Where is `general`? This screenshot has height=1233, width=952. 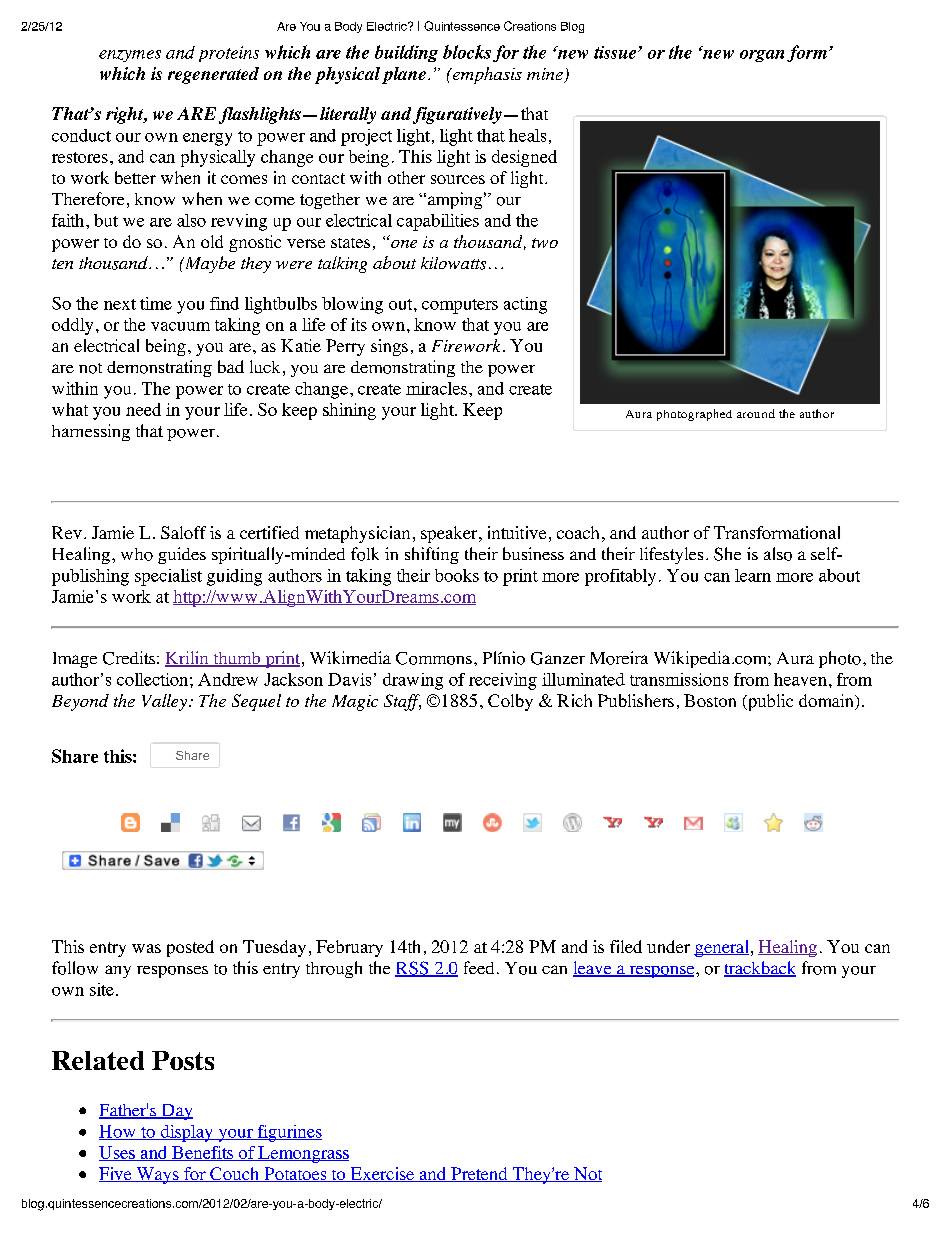
general is located at coordinates (721, 948).
